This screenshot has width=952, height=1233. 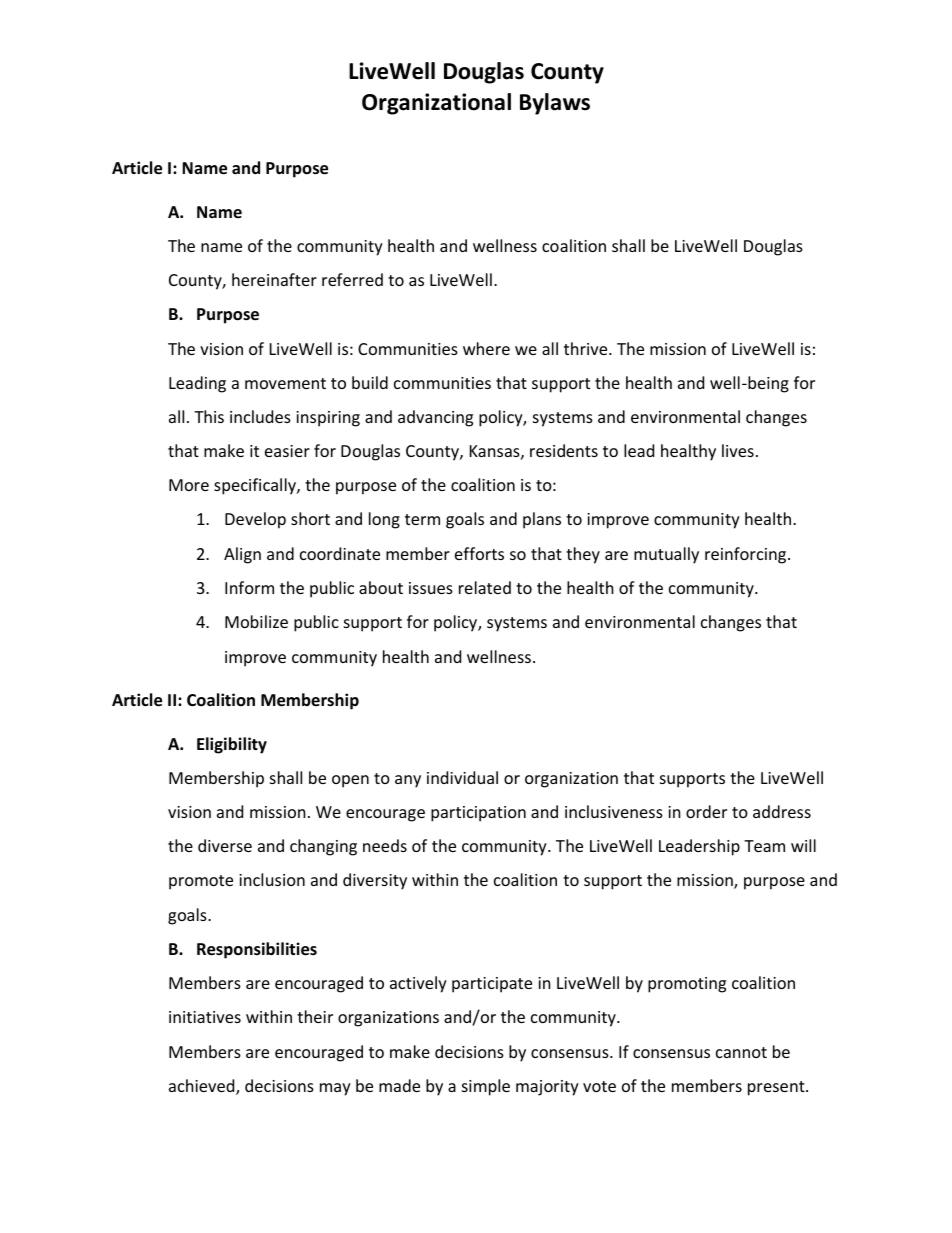 What do you see at coordinates (542, 520) in the screenshot?
I see `plans` at bounding box center [542, 520].
